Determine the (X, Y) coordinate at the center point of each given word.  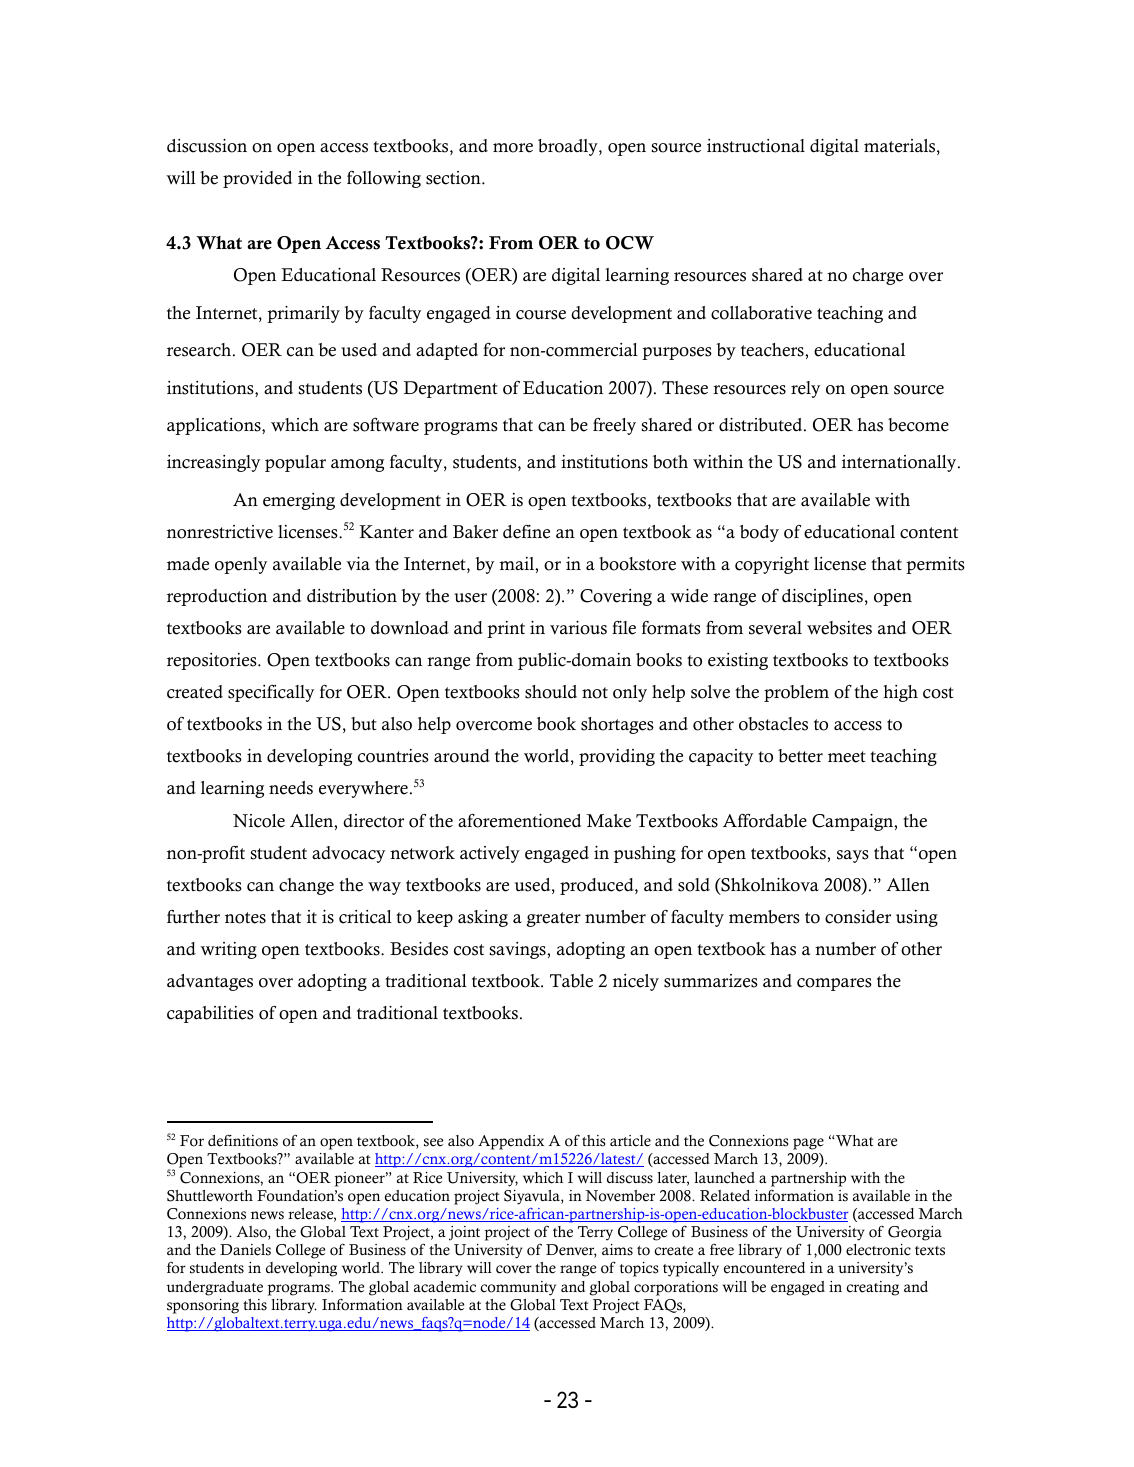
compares (834, 984)
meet (847, 757)
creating (872, 1288)
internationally (900, 463)
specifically (271, 693)
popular (295, 463)
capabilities (210, 1014)
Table (571, 981)
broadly (569, 147)
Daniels (245, 1250)
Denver (571, 1251)
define (526, 532)
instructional (756, 146)
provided (257, 179)
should (551, 692)
